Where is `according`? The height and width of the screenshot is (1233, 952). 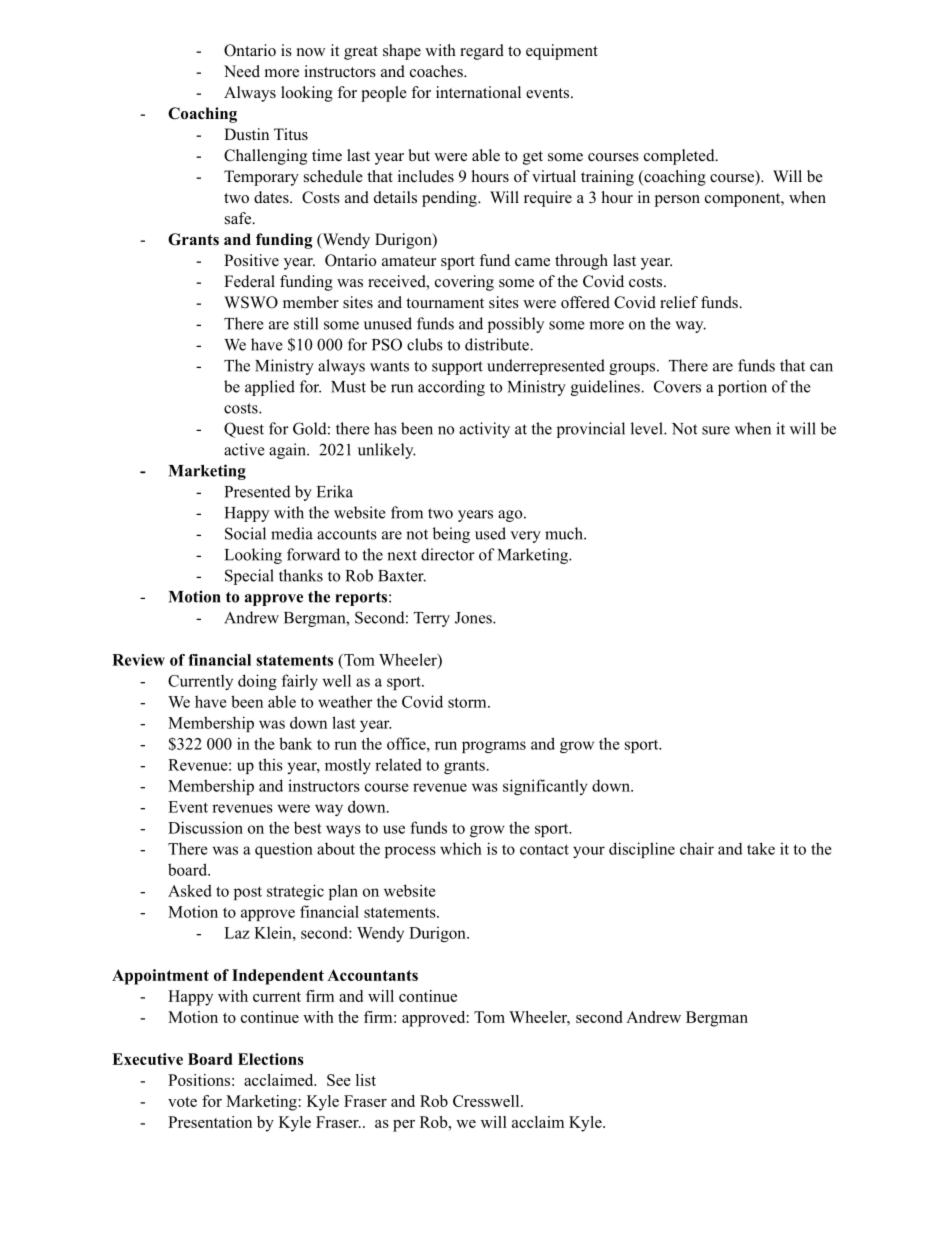
according is located at coordinates (451, 388).
